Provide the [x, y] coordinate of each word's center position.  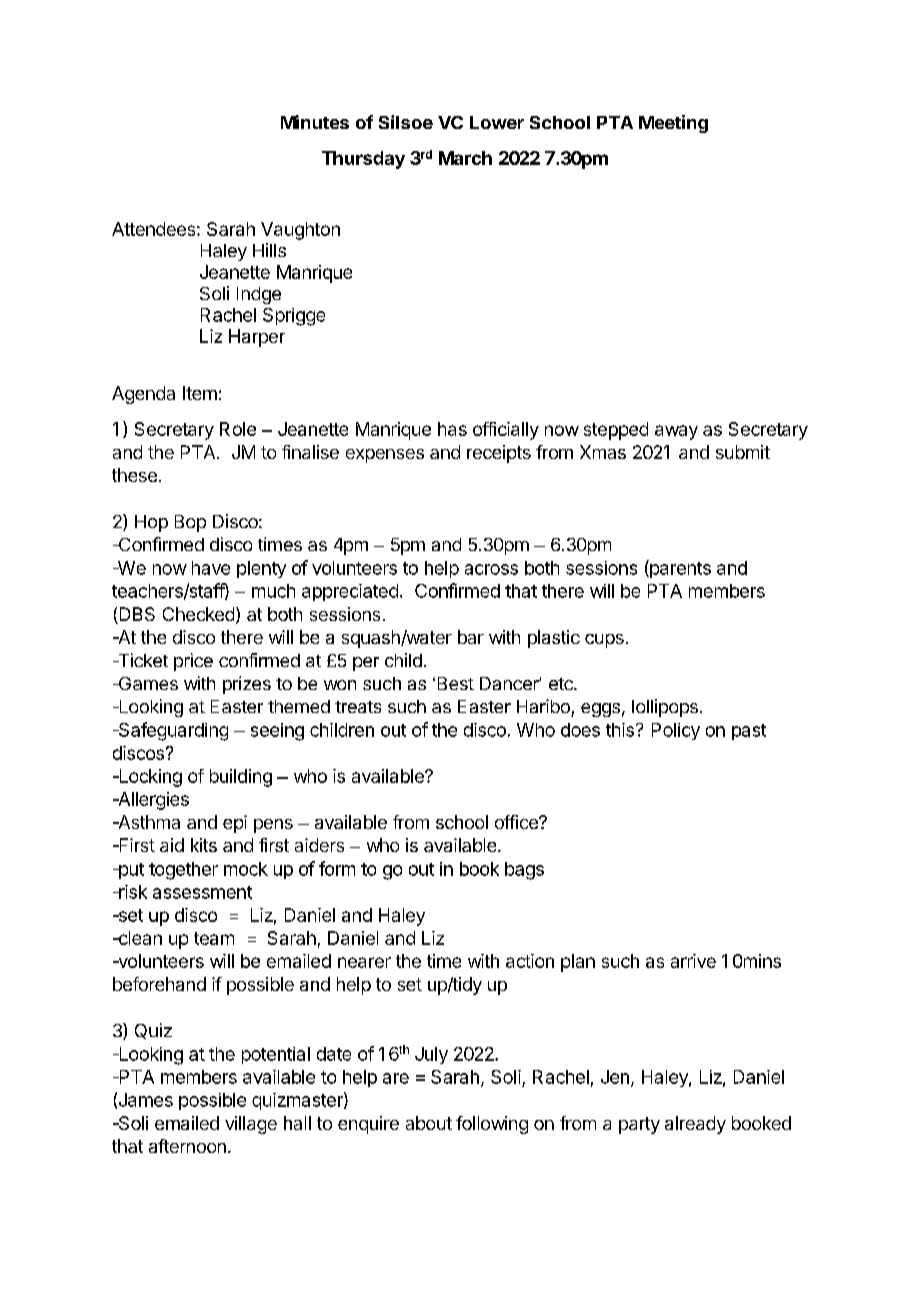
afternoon [187, 1146]
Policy [676, 731]
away [676, 432]
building [241, 778]
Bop [190, 523]
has [452, 429]
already [695, 1125]
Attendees [153, 229]
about [429, 1123]
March [465, 158]
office [517, 822]
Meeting [673, 124]
